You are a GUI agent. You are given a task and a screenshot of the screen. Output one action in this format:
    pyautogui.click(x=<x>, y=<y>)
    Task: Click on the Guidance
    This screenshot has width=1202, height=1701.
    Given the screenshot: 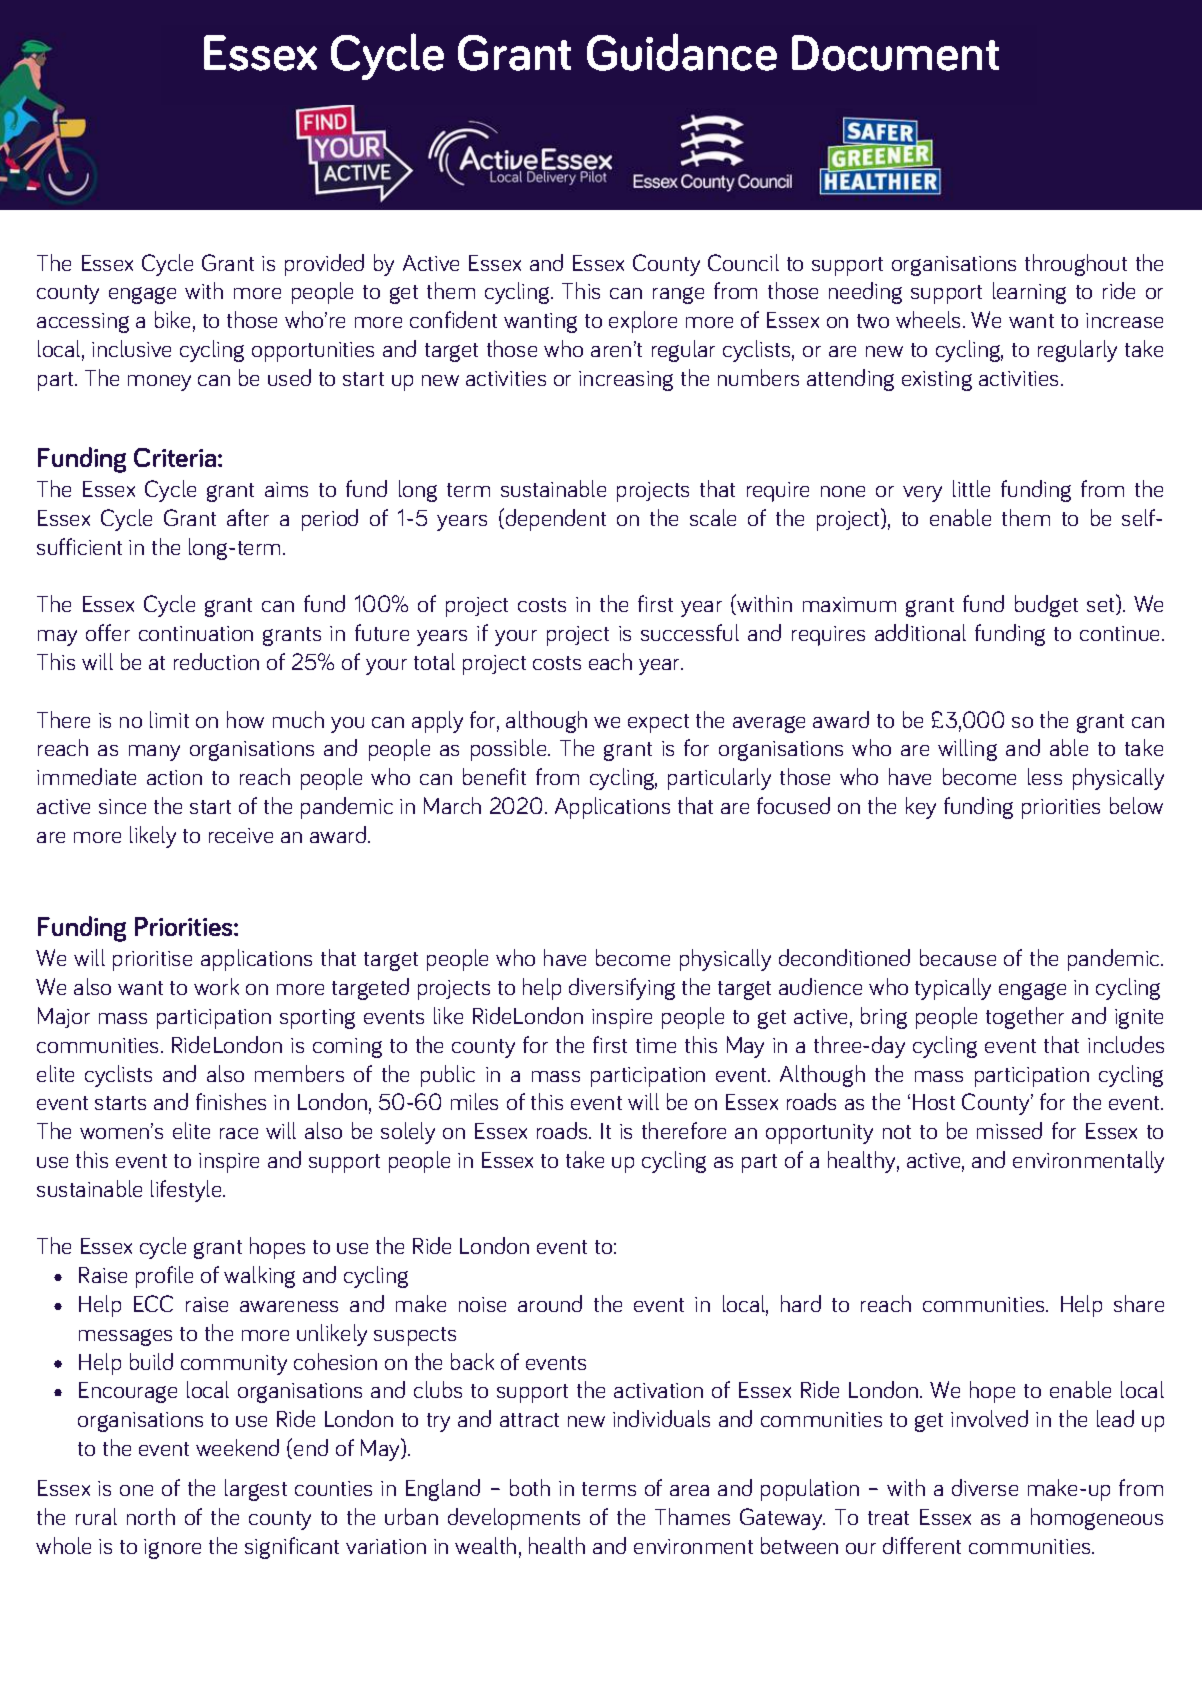 What is the action you would take?
    pyautogui.click(x=682, y=52)
